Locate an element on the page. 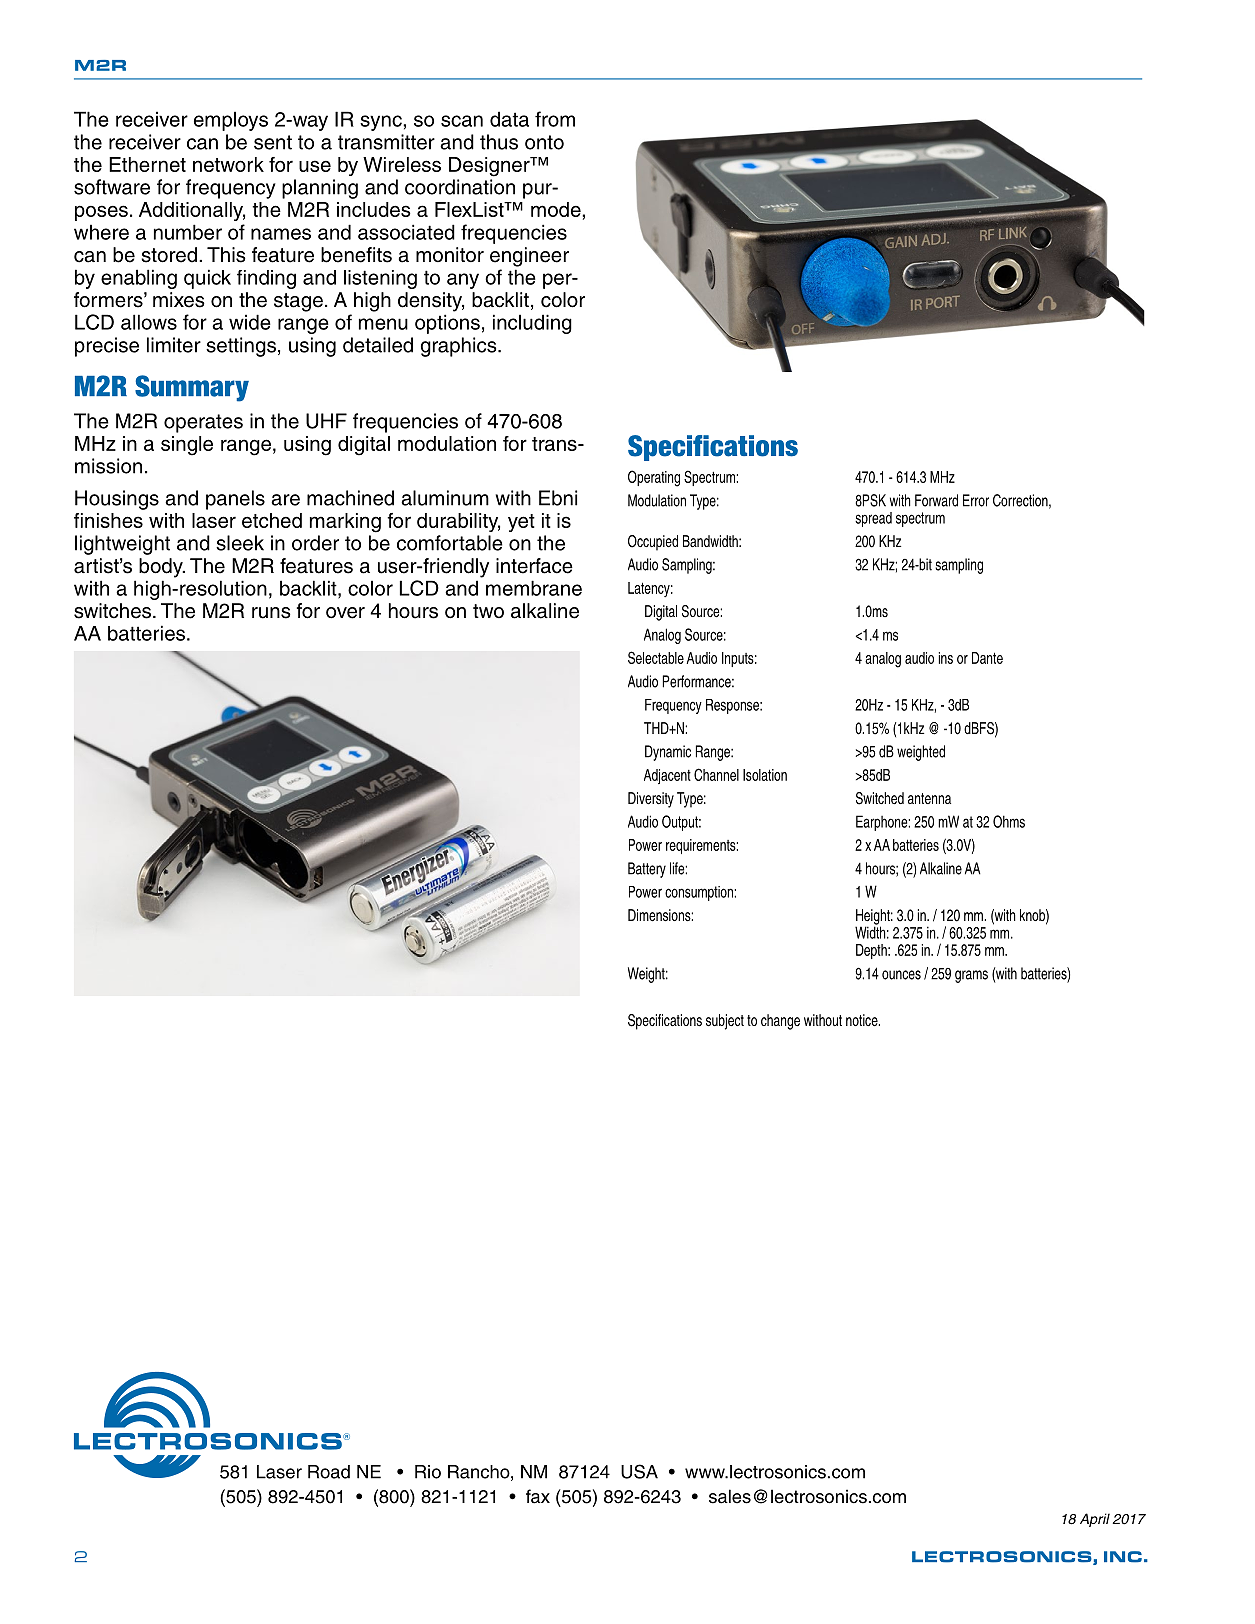 This document has height=1624, width=1255. runs is located at coordinates (271, 613).
